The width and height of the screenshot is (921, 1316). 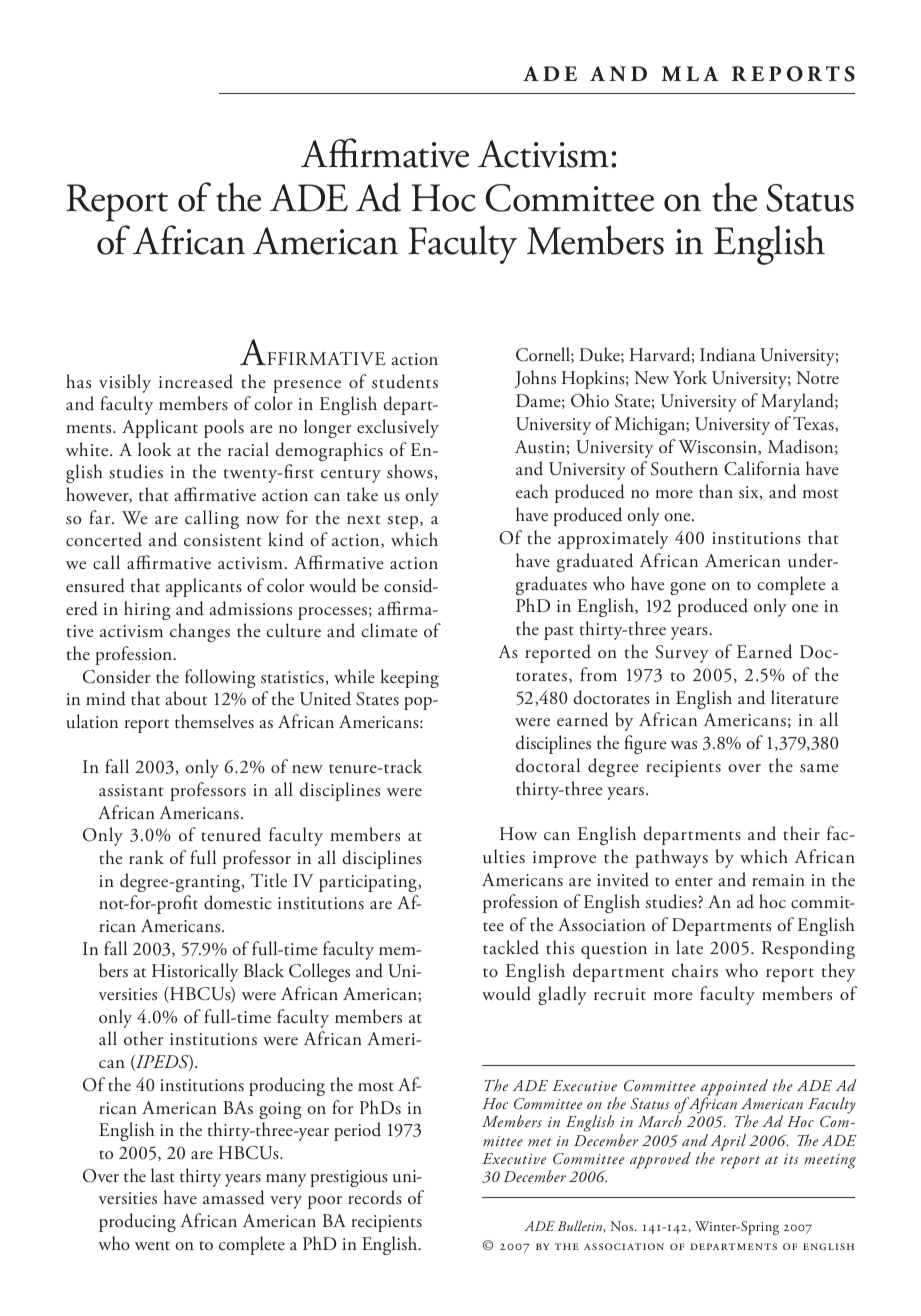 I want to click on records, so click(x=375, y=1197).
